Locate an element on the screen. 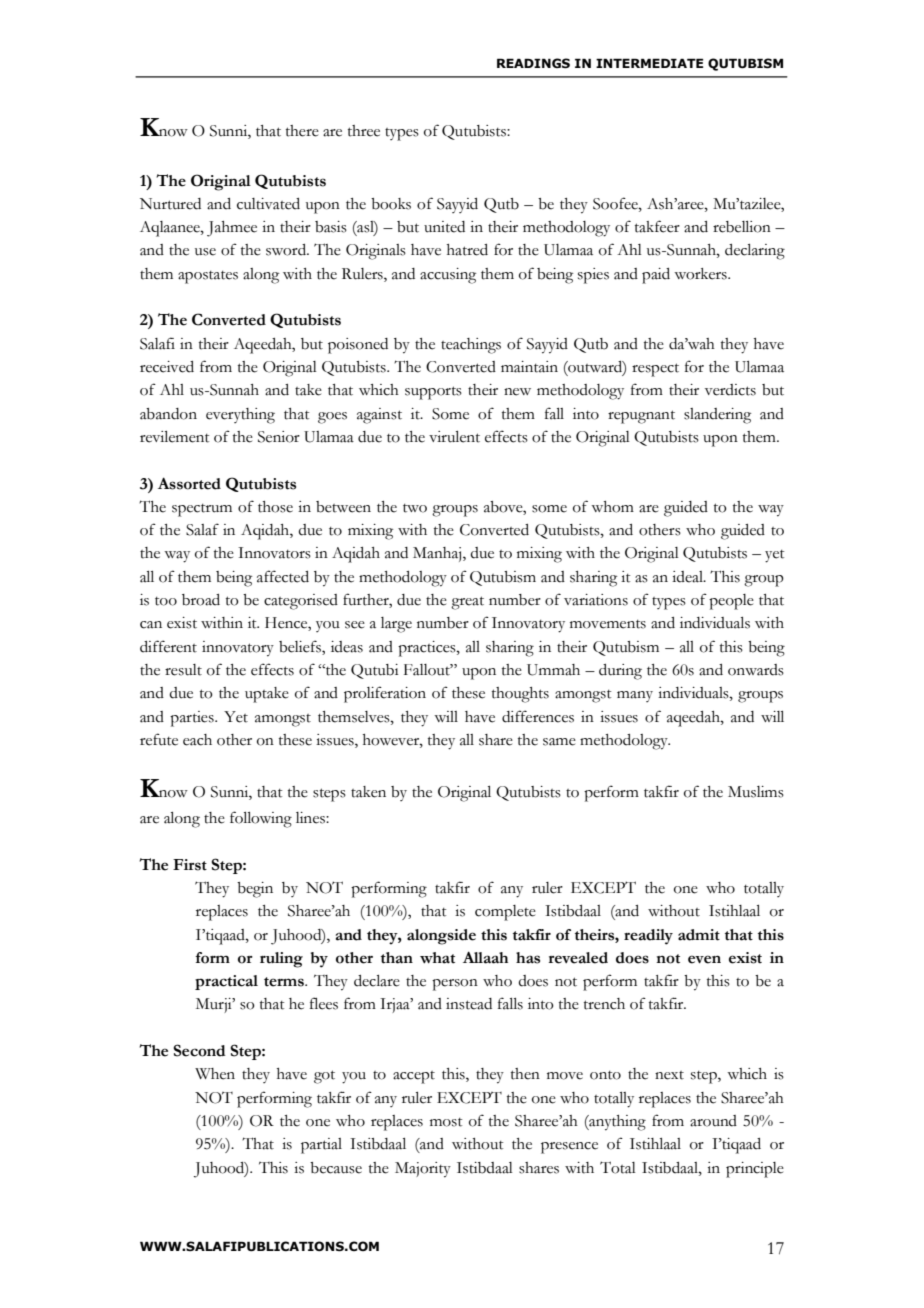 The image size is (924, 1308). broad is located at coordinates (201, 600).
